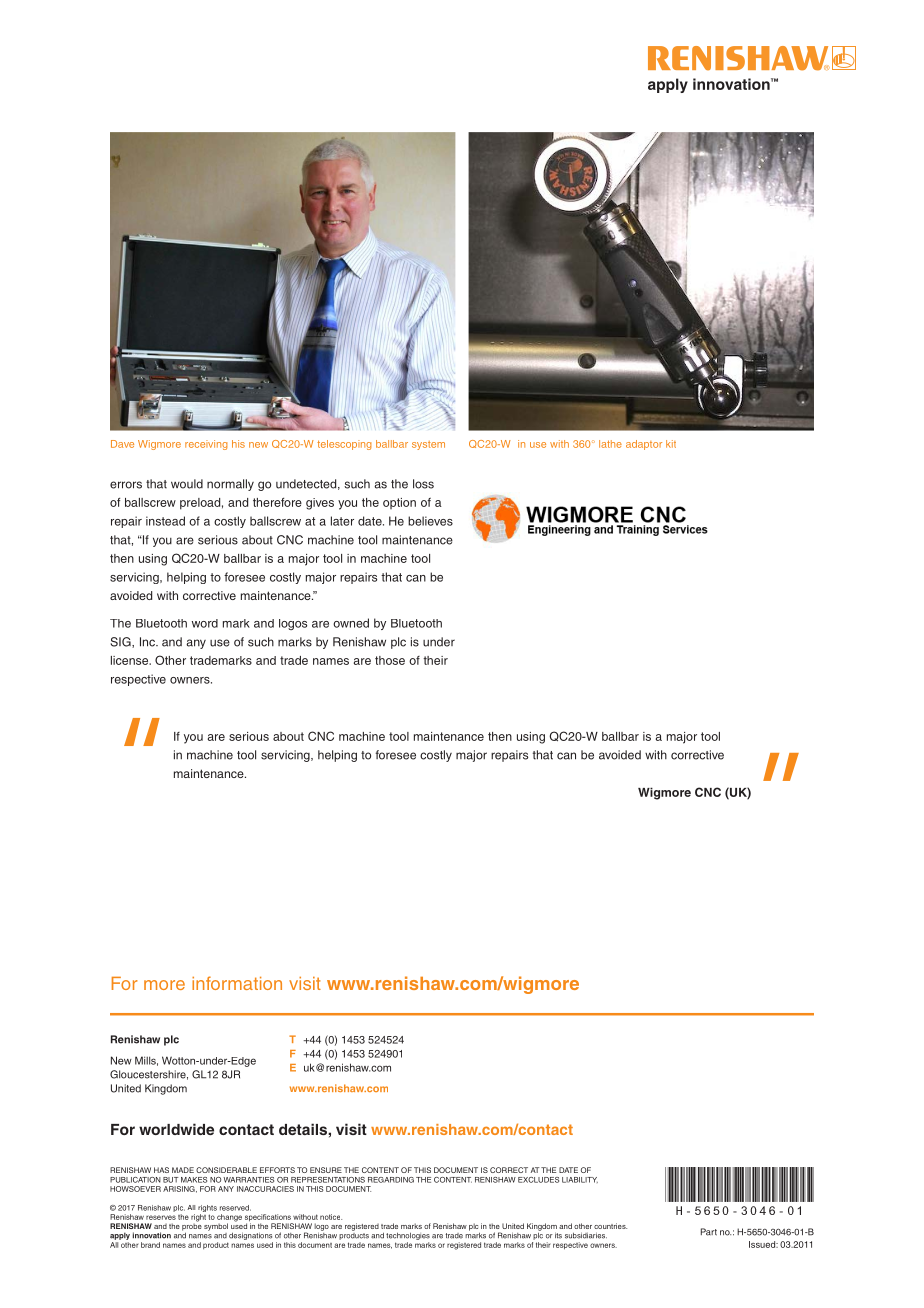 Image resolution: width=924 pixels, height=1308 pixels. I want to click on information, so click(237, 983).
